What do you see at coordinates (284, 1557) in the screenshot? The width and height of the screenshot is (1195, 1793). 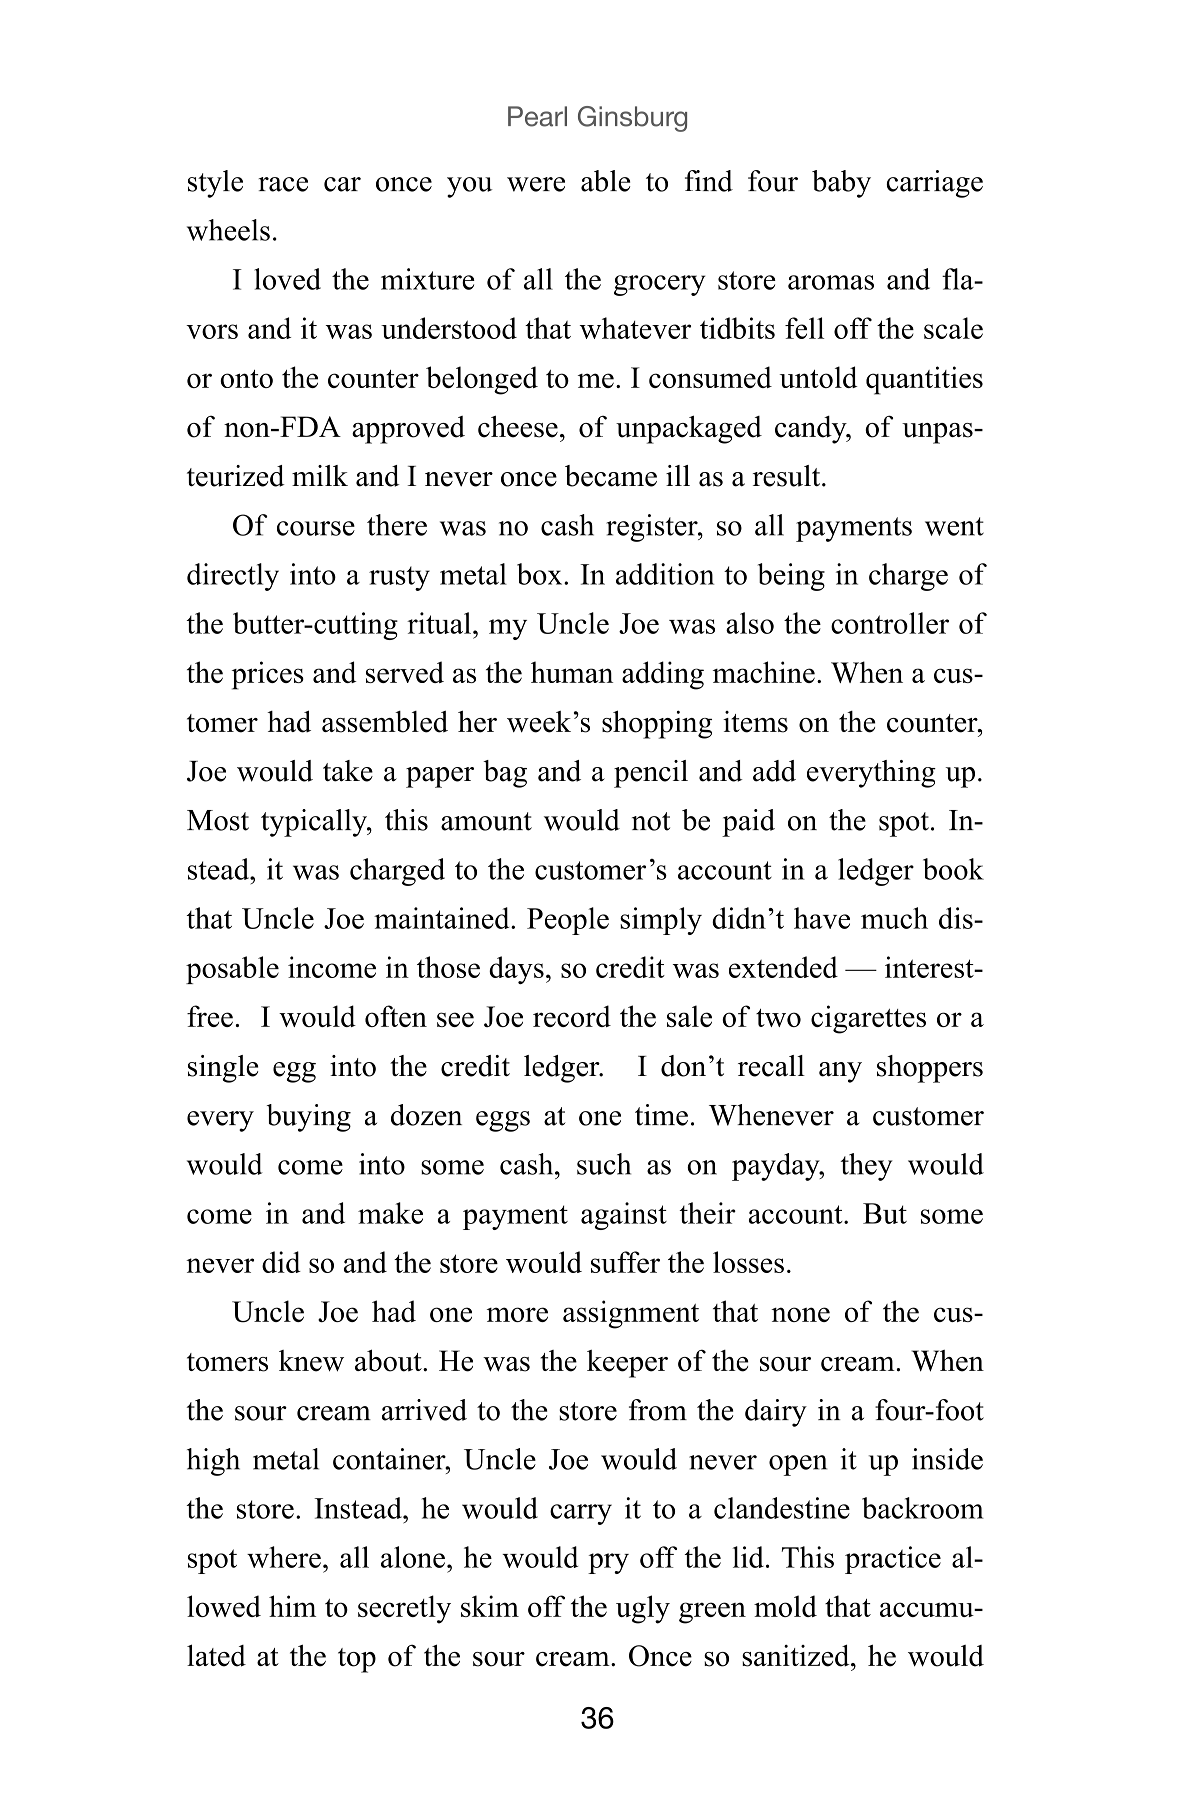 I see `where` at bounding box center [284, 1557].
